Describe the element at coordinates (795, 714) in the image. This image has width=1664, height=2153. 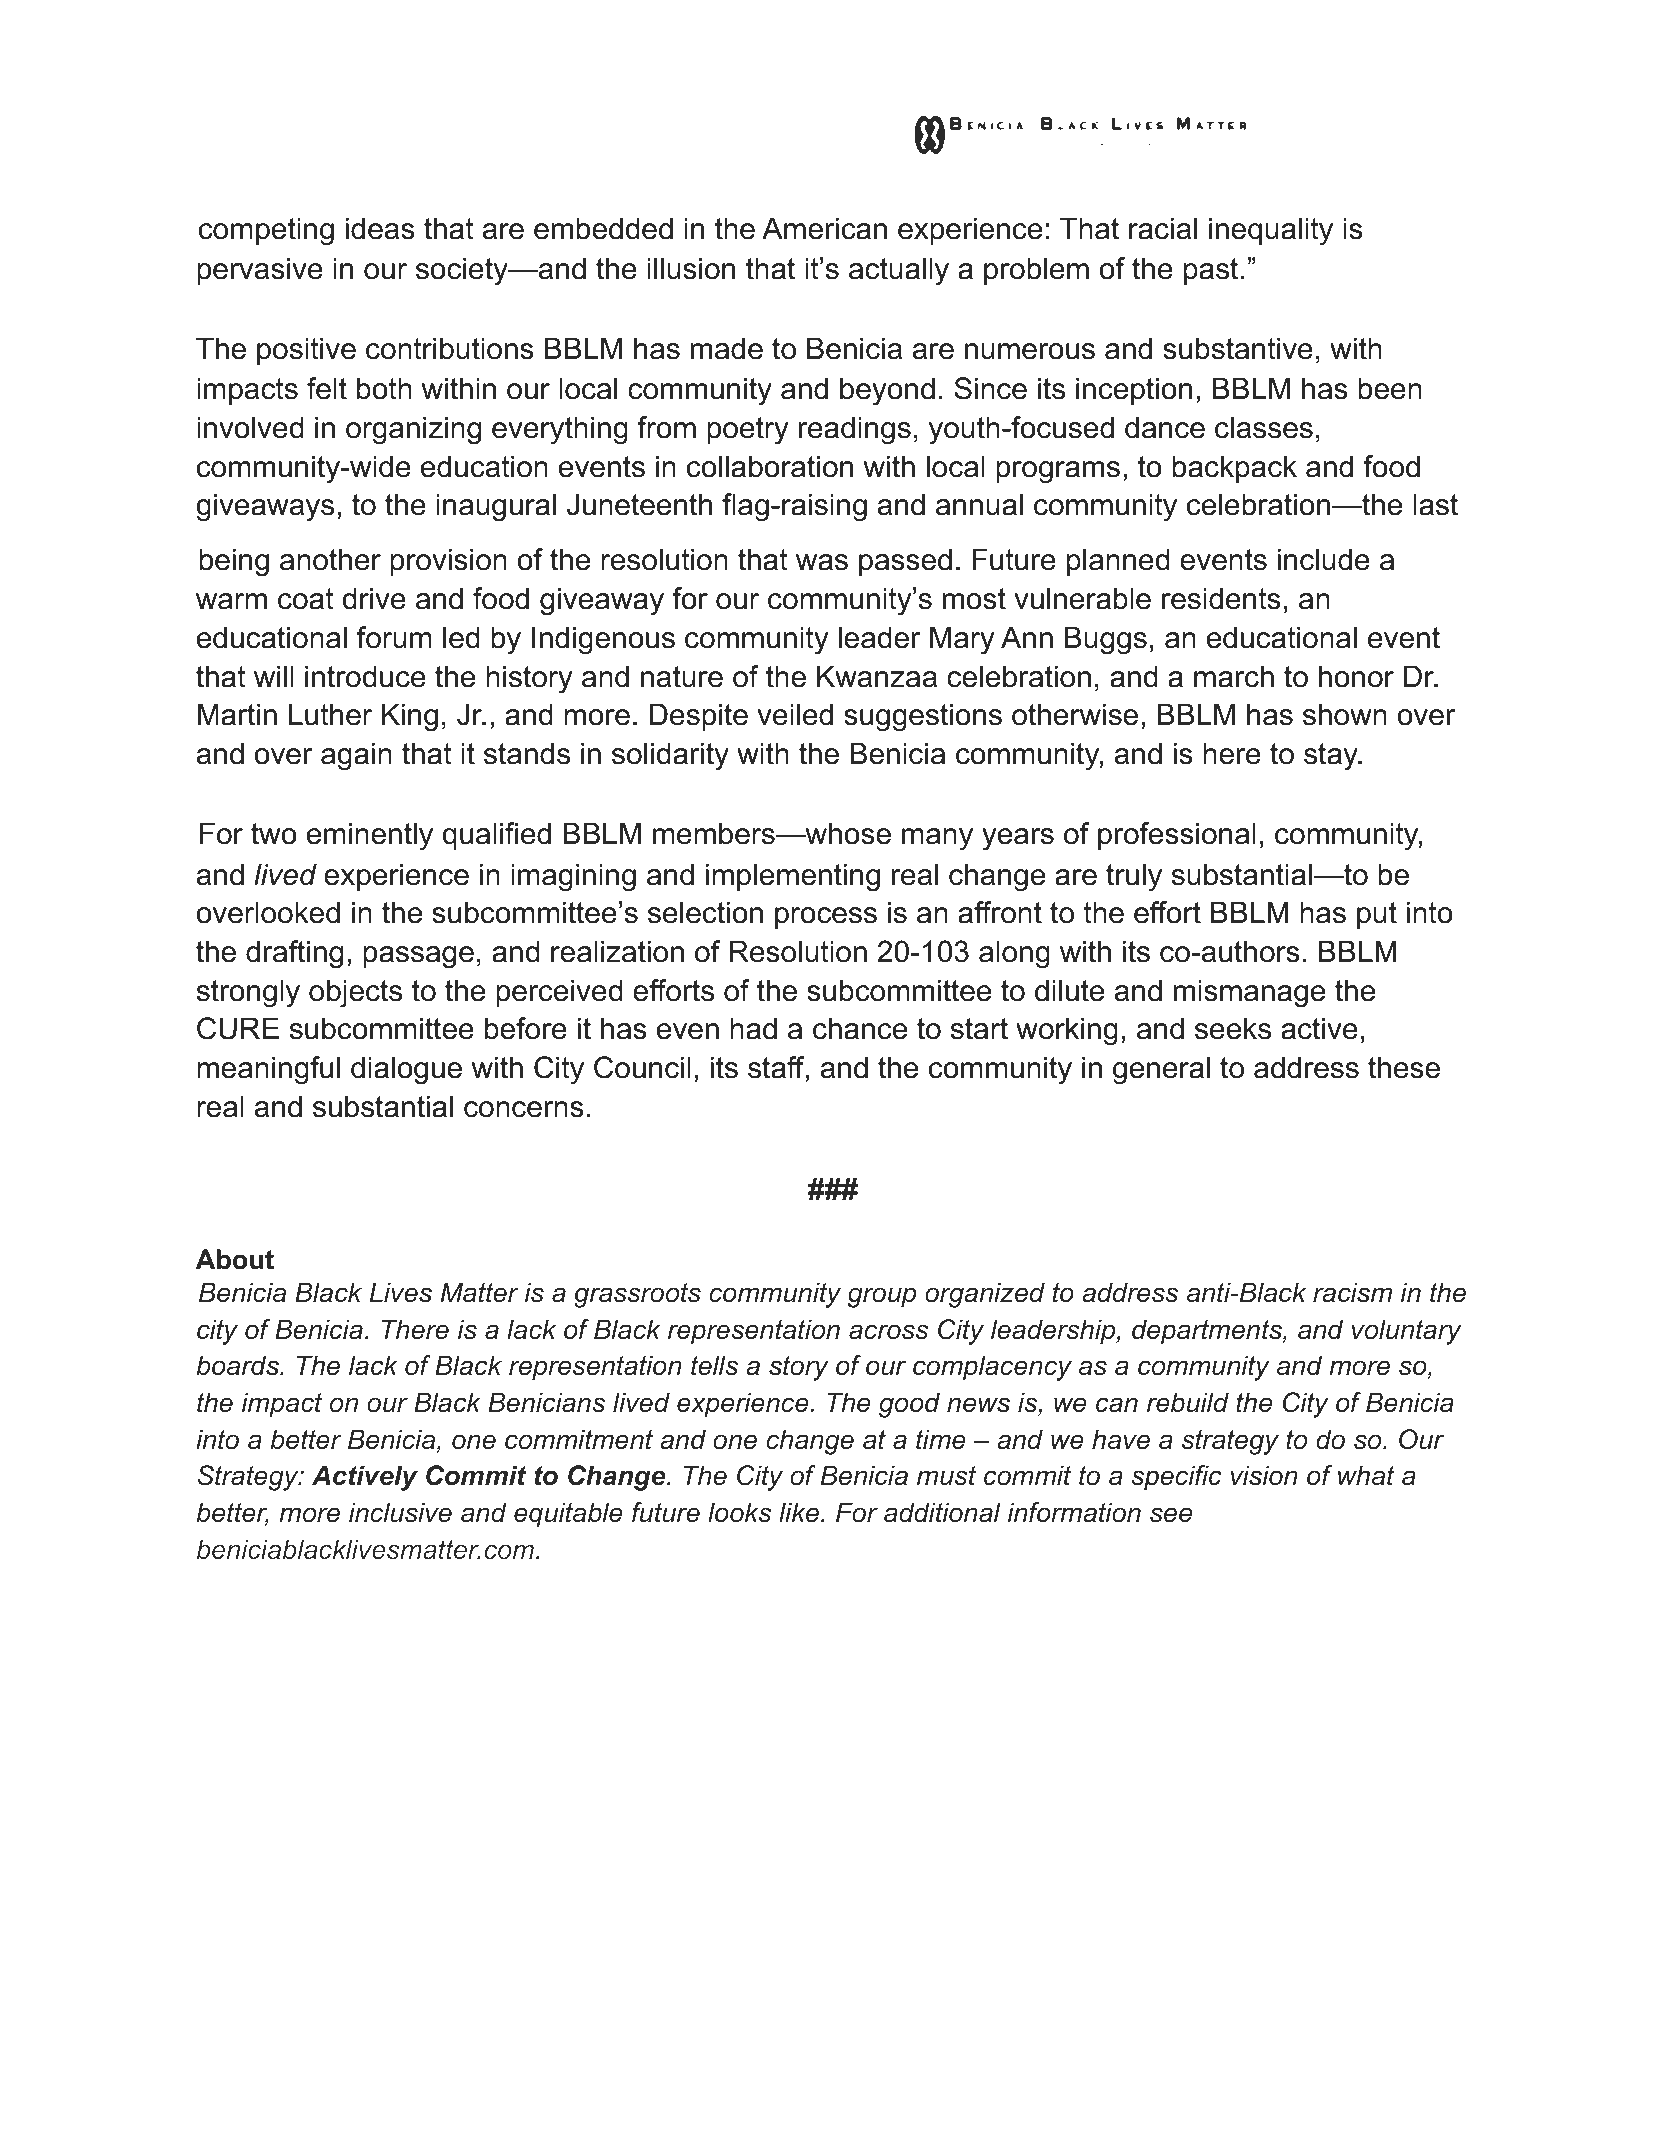
I see `veiled` at that location.
